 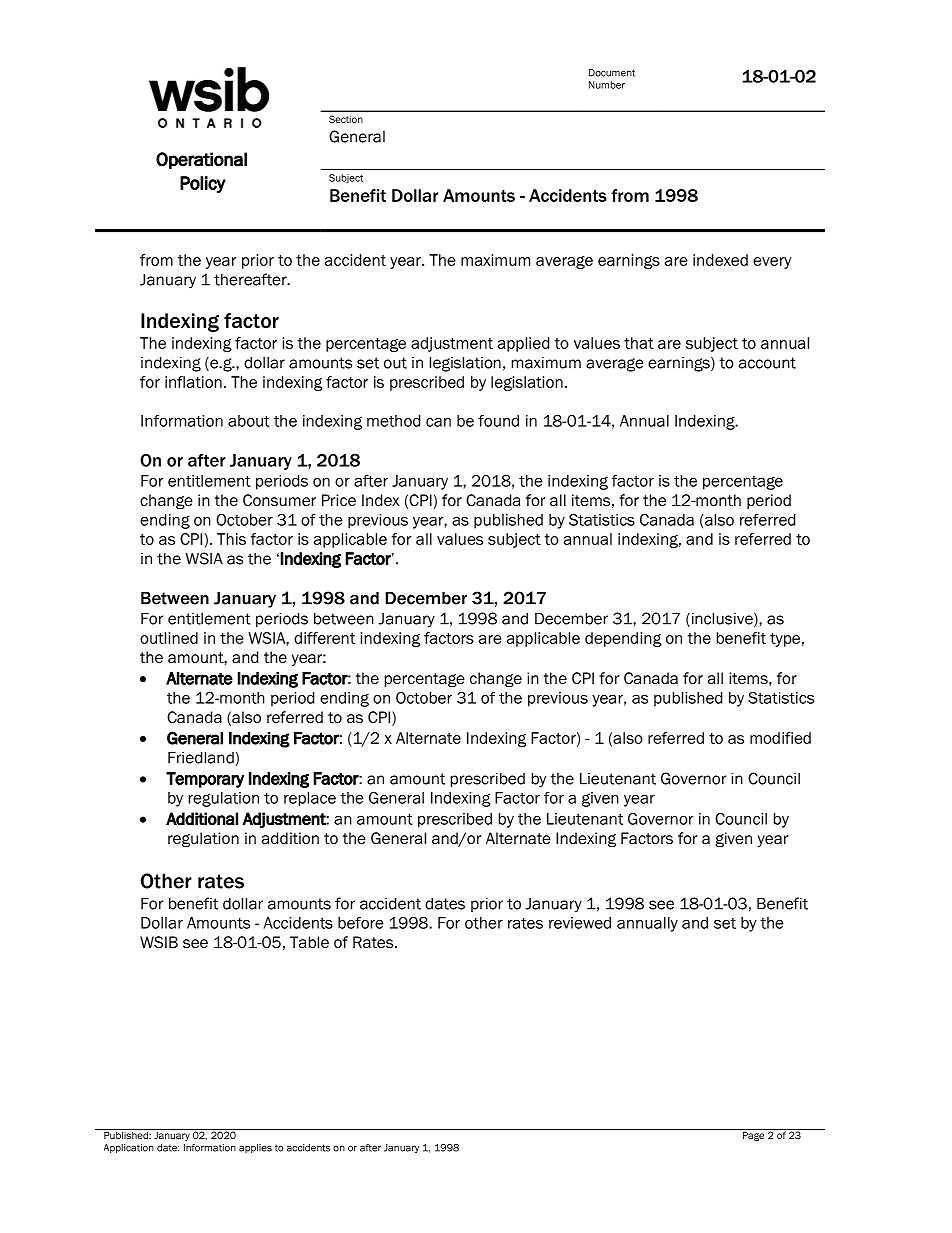 What do you see at coordinates (193, 382) in the screenshot?
I see `inflation` at bounding box center [193, 382].
